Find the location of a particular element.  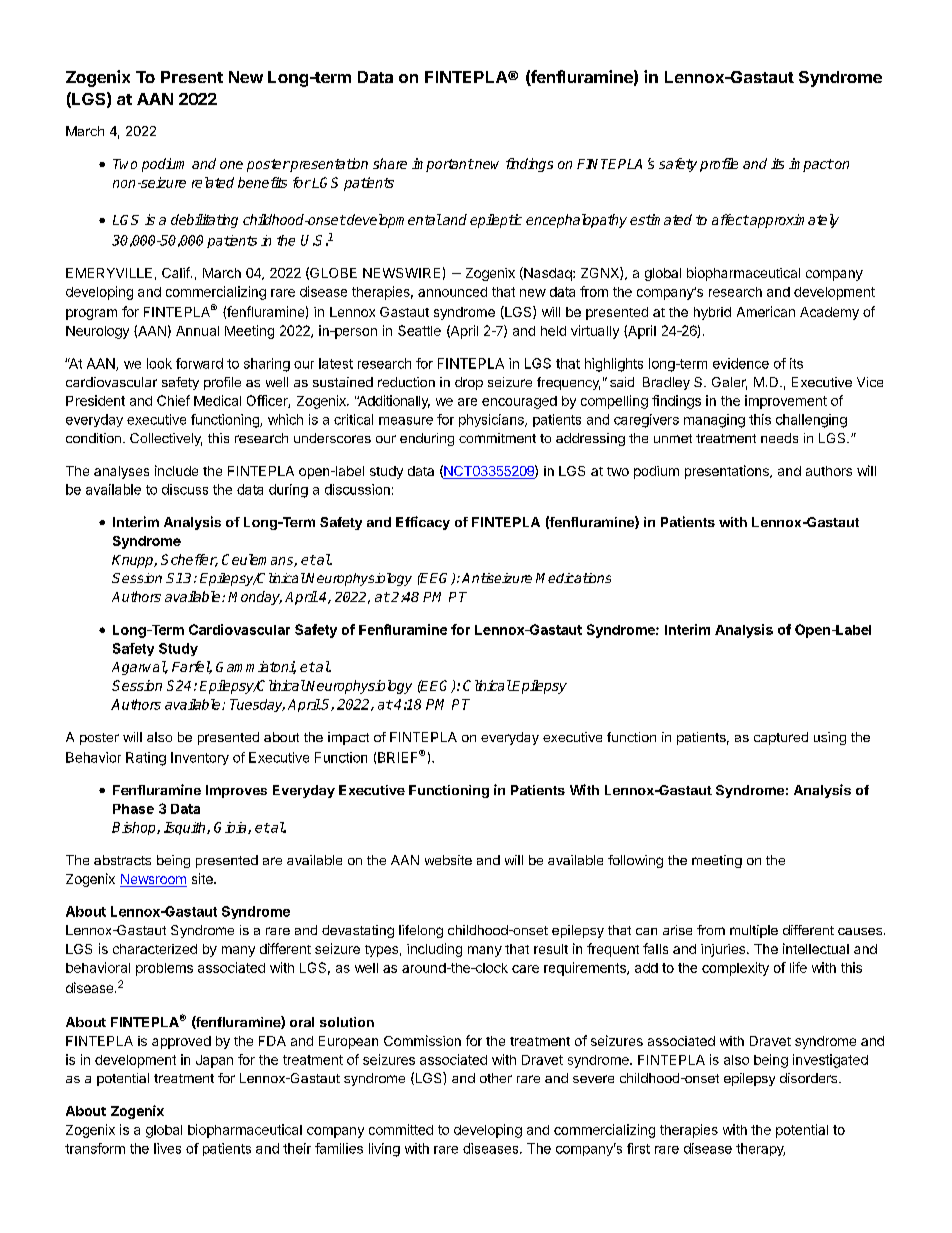

lives is located at coordinates (167, 1148).
